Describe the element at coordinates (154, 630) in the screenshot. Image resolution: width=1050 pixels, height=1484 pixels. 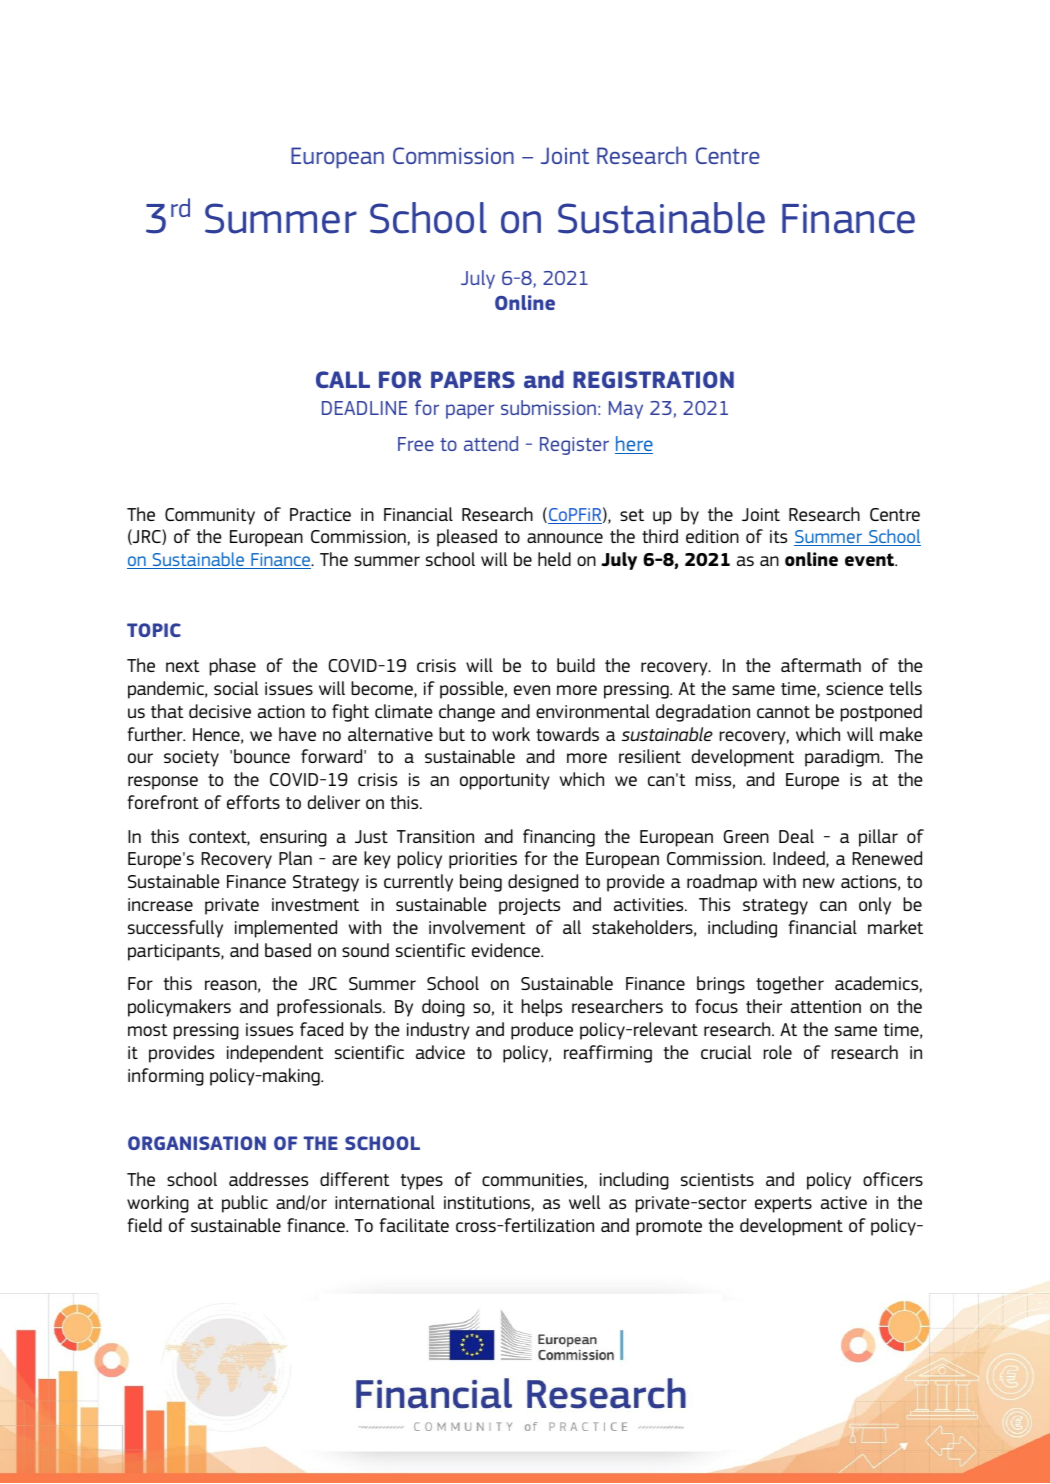
I see `TOPIC` at that location.
